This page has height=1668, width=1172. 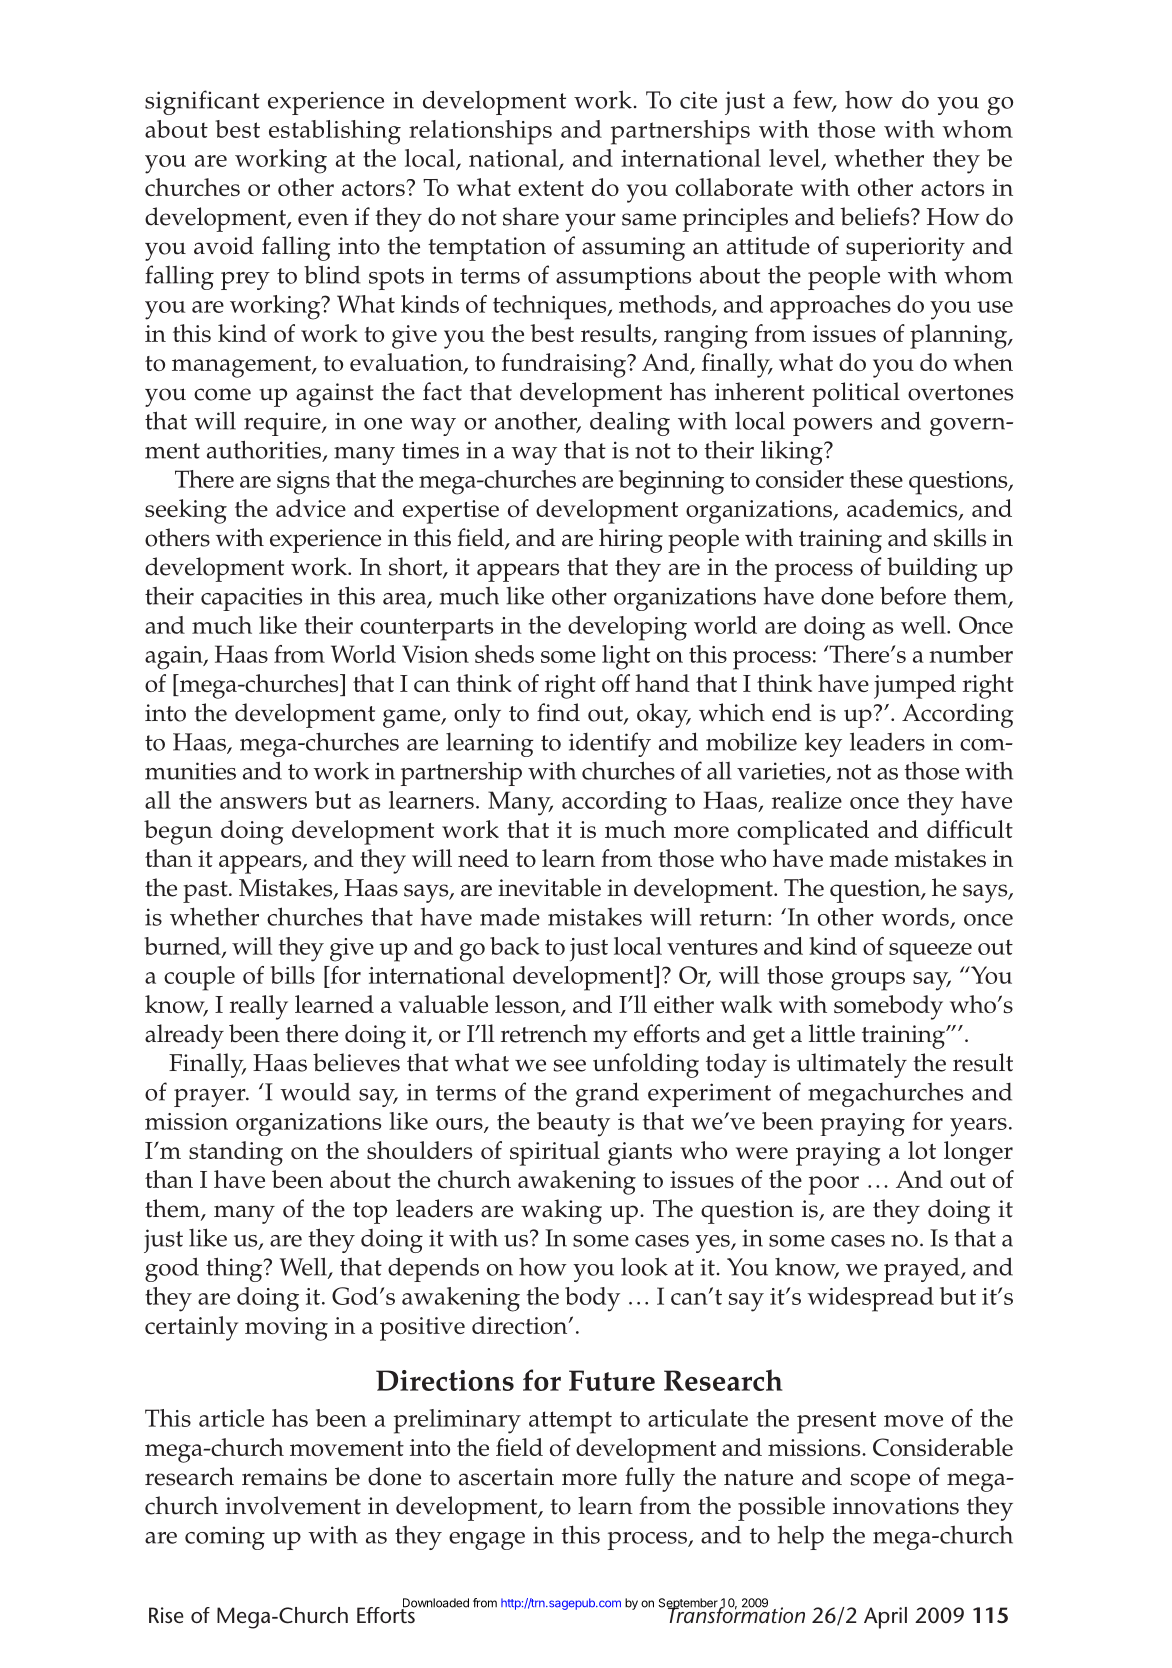 I want to click on beliefs, so click(x=876, y=216).
